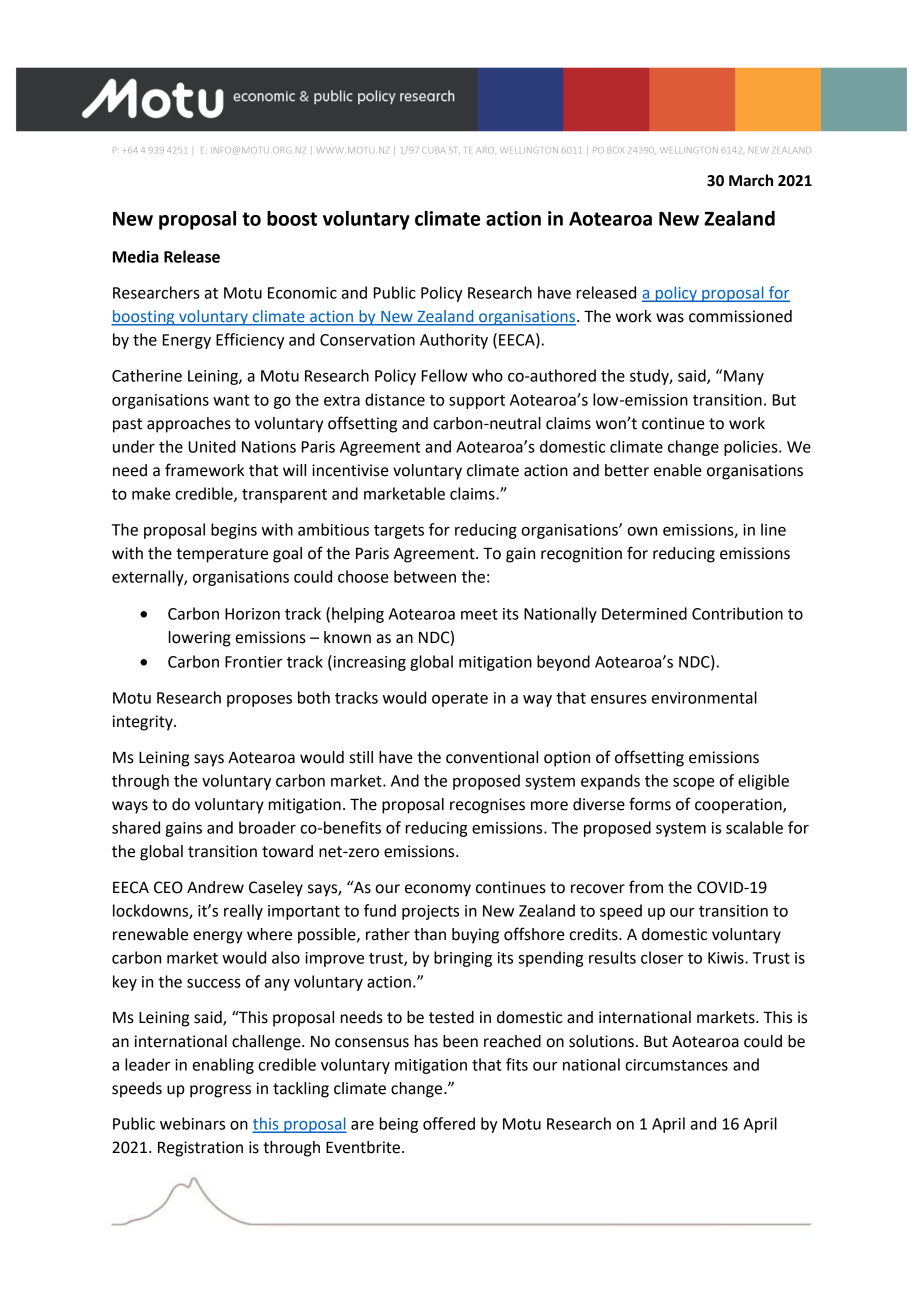 This screenshot has width=924, height=1308. I want to click on recognises, so click(487, 806).
